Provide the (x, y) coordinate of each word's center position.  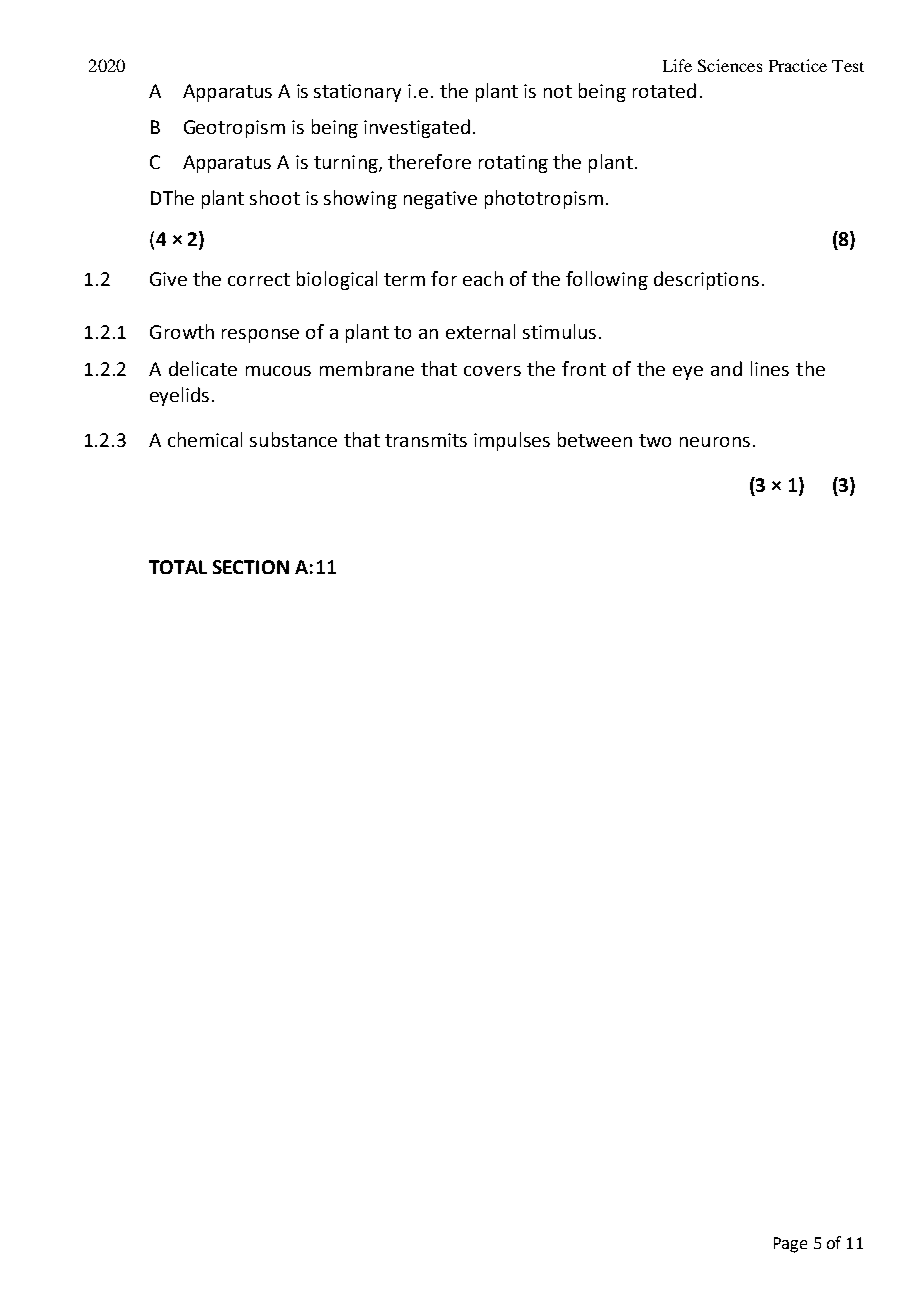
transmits (426, 440)
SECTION (251, 567)
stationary (357, 93)
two (655, 440)
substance (293, 439)
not (558, 91)
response (260, 336)
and (726, 368)
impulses (512, 441)
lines (770, 368)
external (480, 331)
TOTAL (178, 567)
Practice (798, 65)
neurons (715, 442)
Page (790, 1245)
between (595, 439)
